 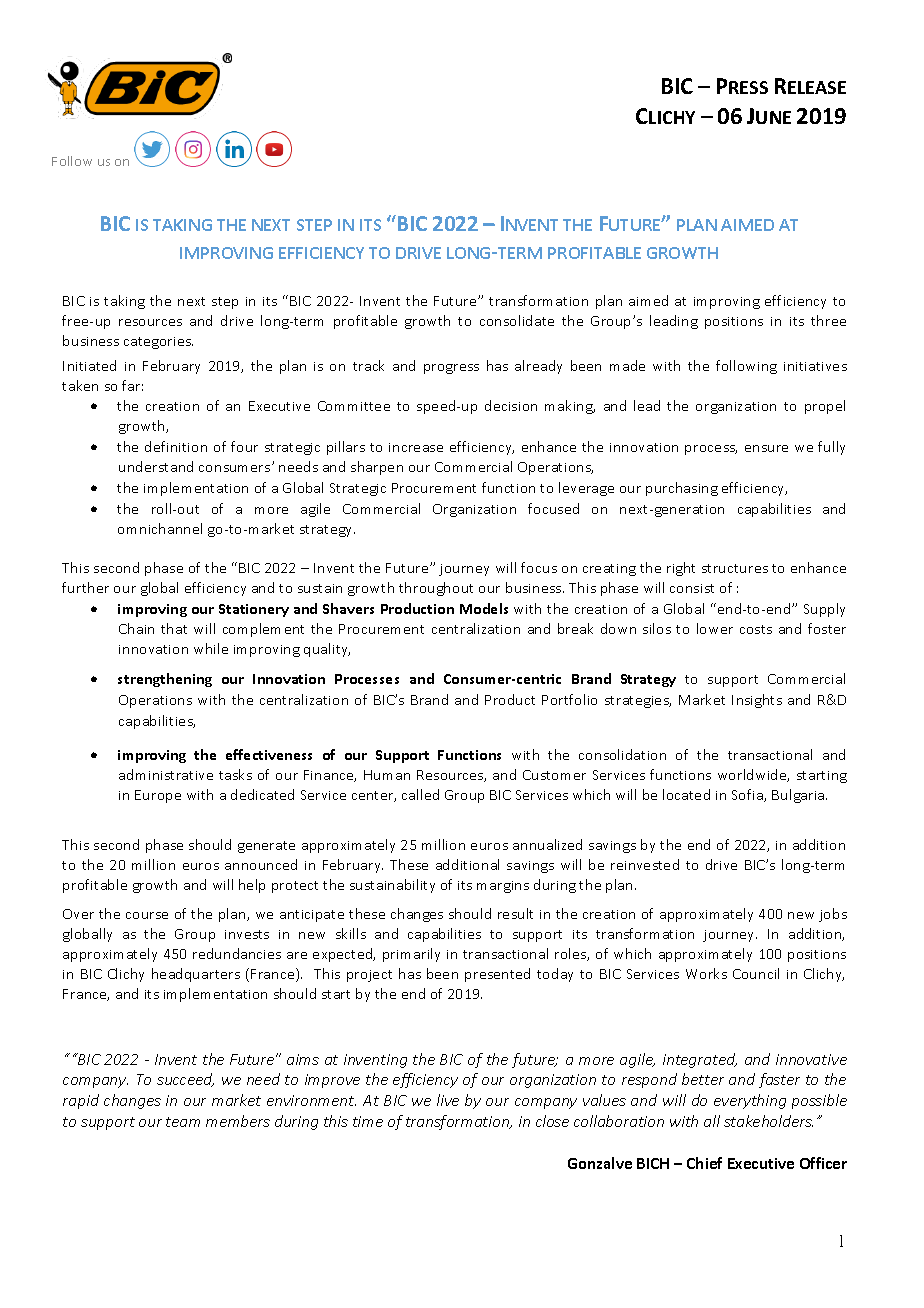 I want to click on Human, so click(x=387, y=775).
